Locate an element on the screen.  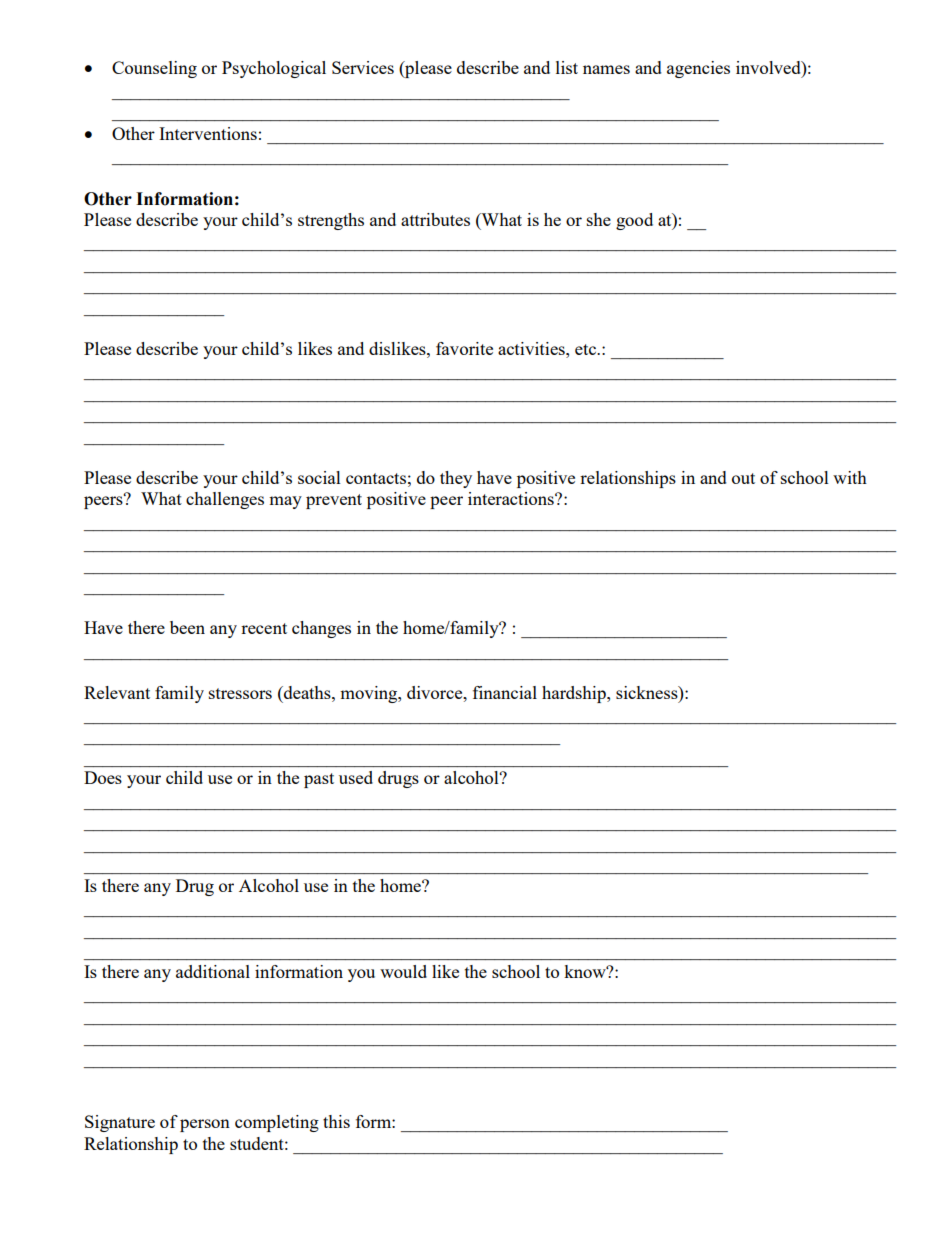
list is located at coordinates (567, 67).
